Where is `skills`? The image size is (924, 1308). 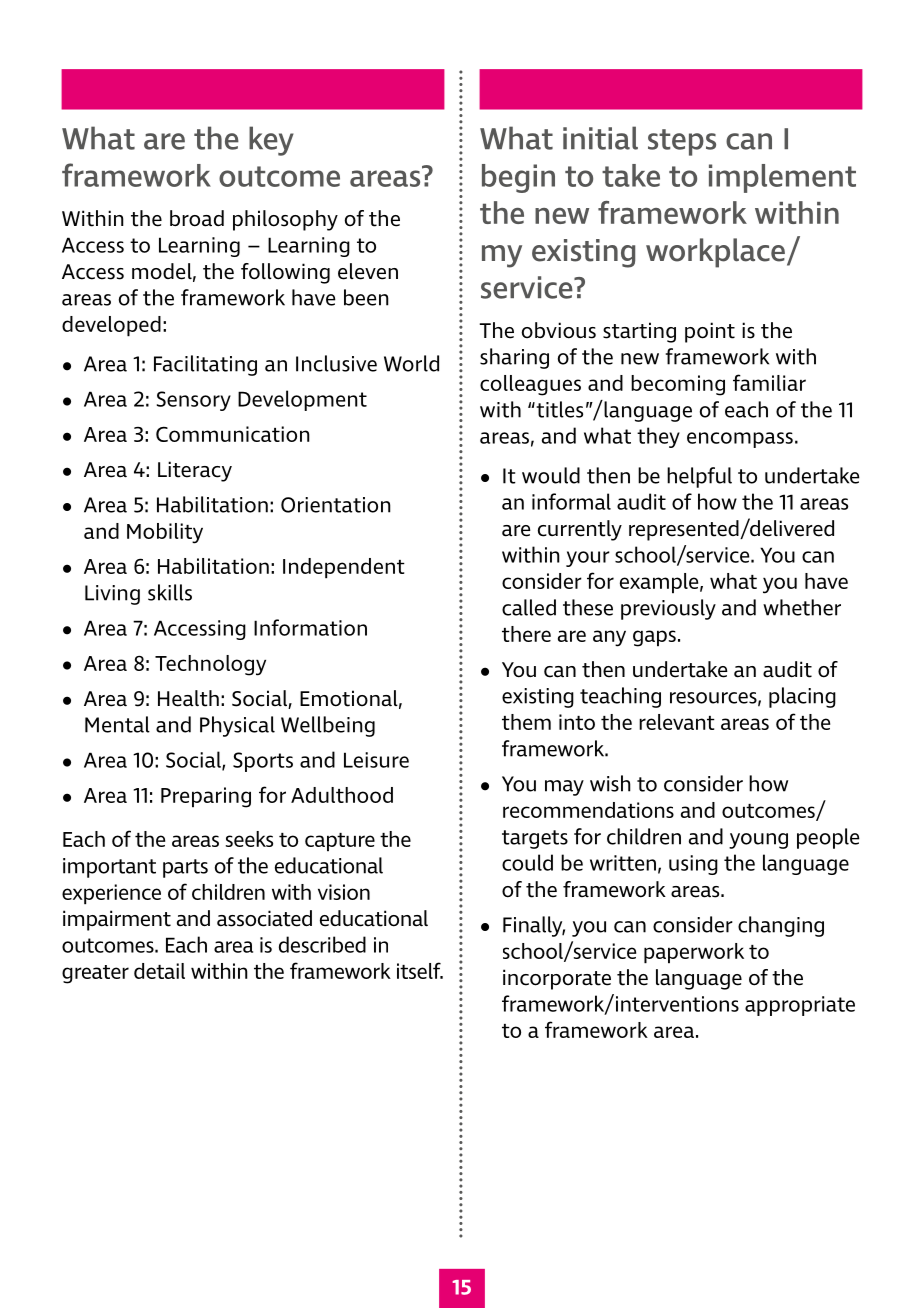 skills is located at coordinates (170, 592).
